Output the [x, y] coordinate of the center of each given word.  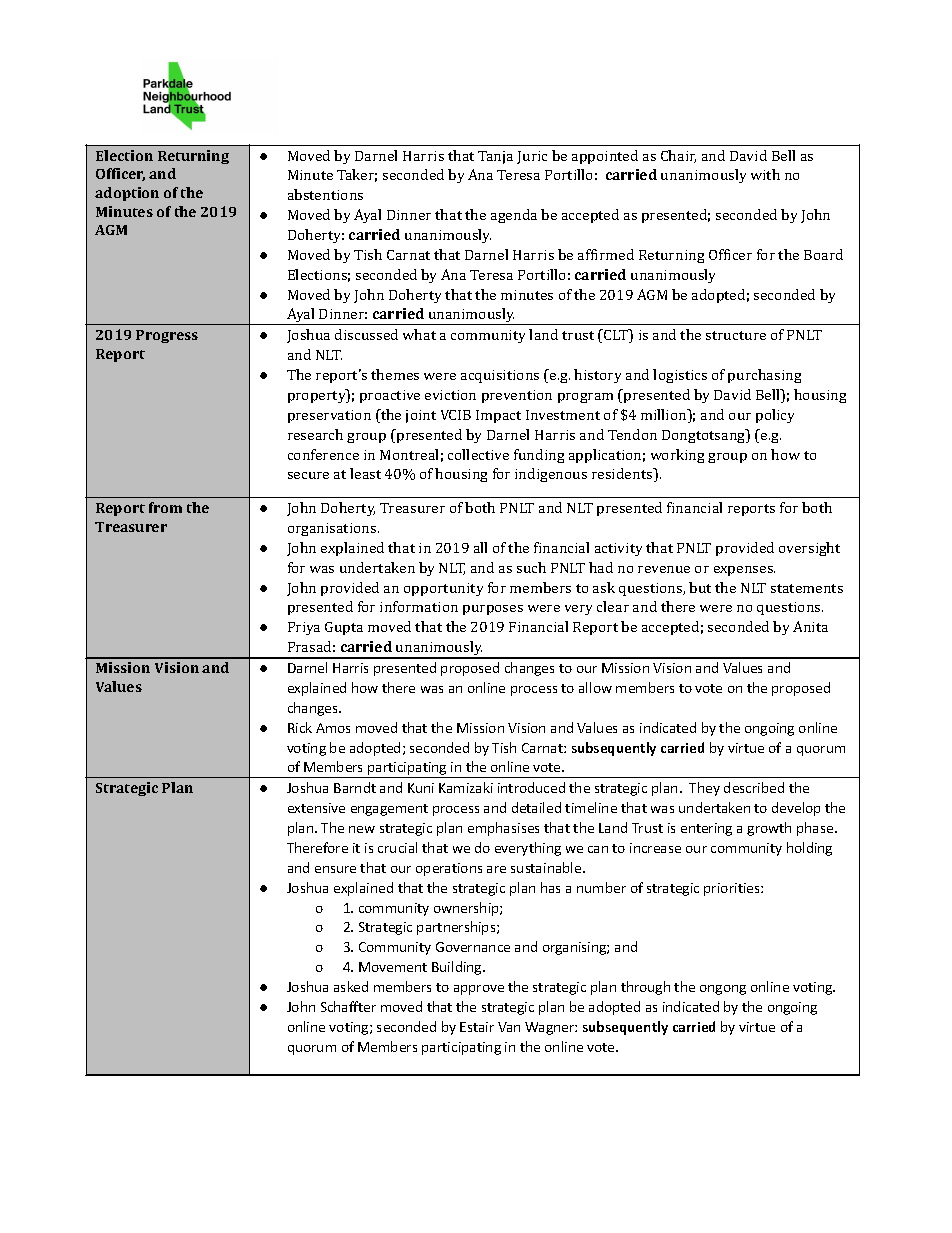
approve [479, 990]
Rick [300, 727]
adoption [127, 194]
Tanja [495, 157]
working [677, 456]
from [165, 507]
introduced [531, 787]
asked [351, 986]
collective [478, 454]
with [765, 174]
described [754, 787]
